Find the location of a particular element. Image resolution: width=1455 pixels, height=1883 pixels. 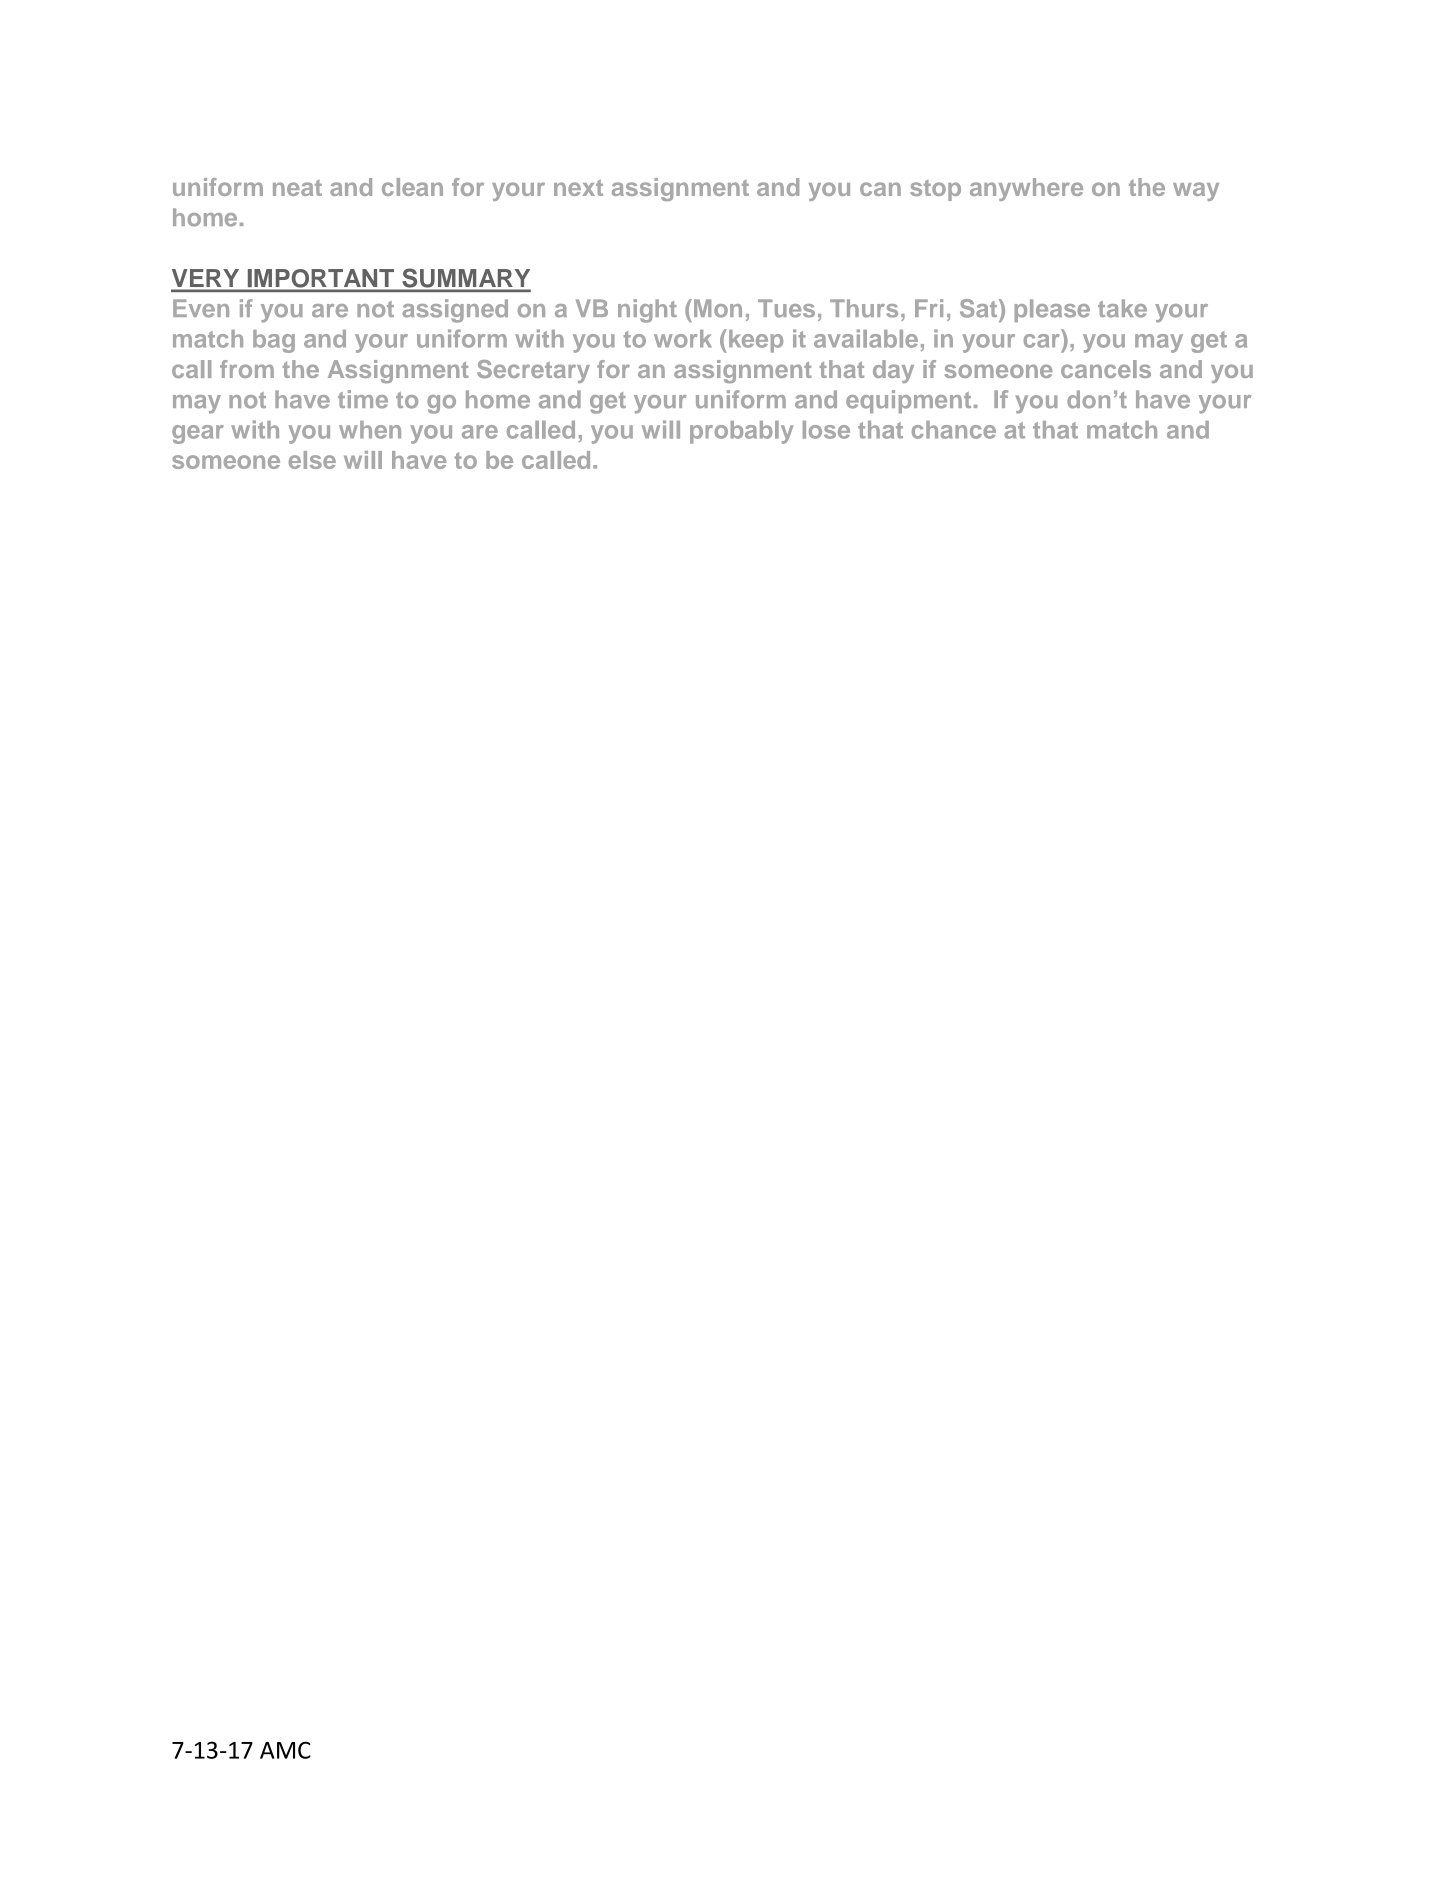

from is located at coordinates (247, 369).
